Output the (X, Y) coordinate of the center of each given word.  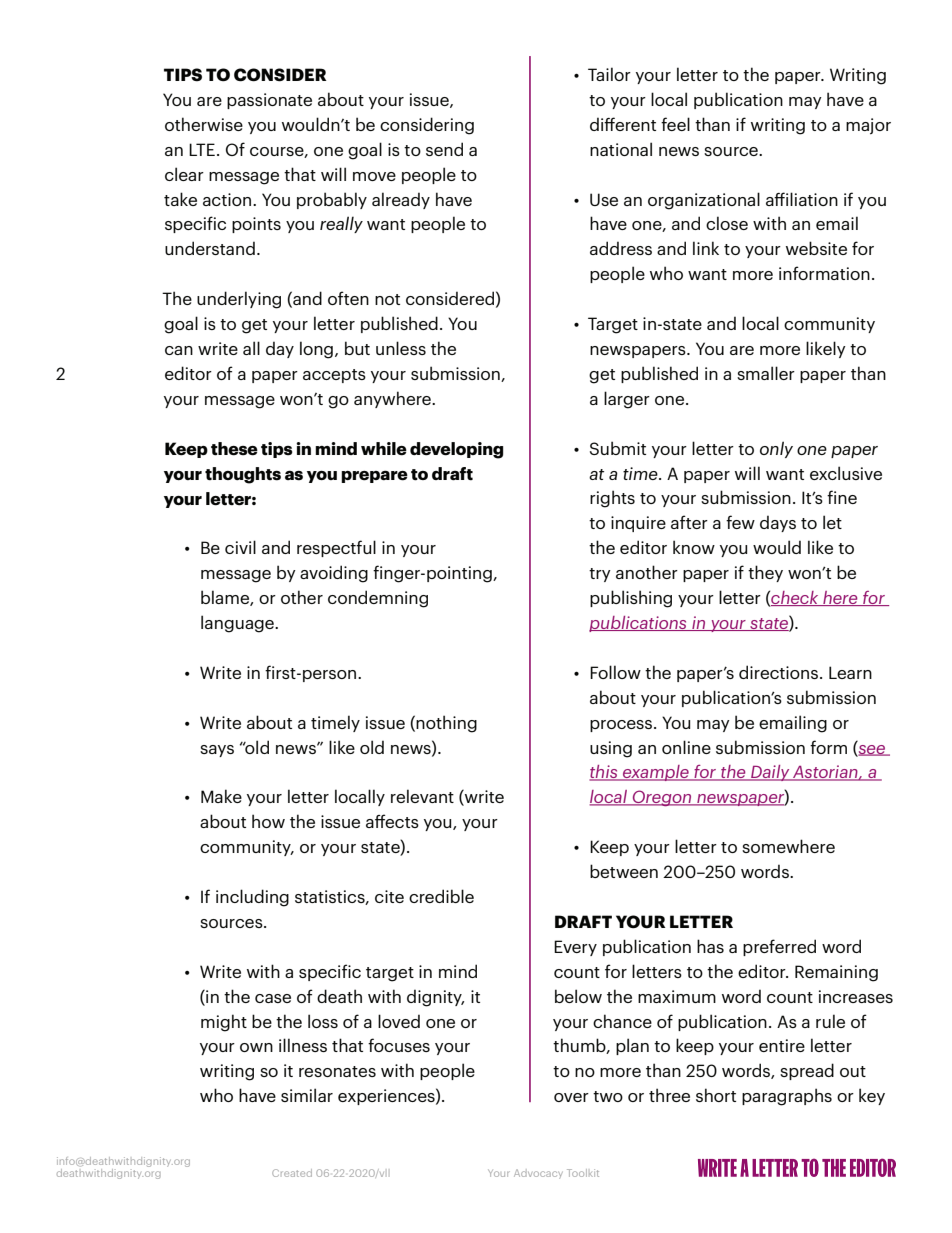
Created (292, 1173)
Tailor (609, 74)
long (316, 350)
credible (441, 896)
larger (627, 400)
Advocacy (538, 1174)
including (252, 898)
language (238, 624)
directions (778, 672)
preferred (779, 947)
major (868, 126)
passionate (269, 101)
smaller (766, 373)
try (600, 575)
